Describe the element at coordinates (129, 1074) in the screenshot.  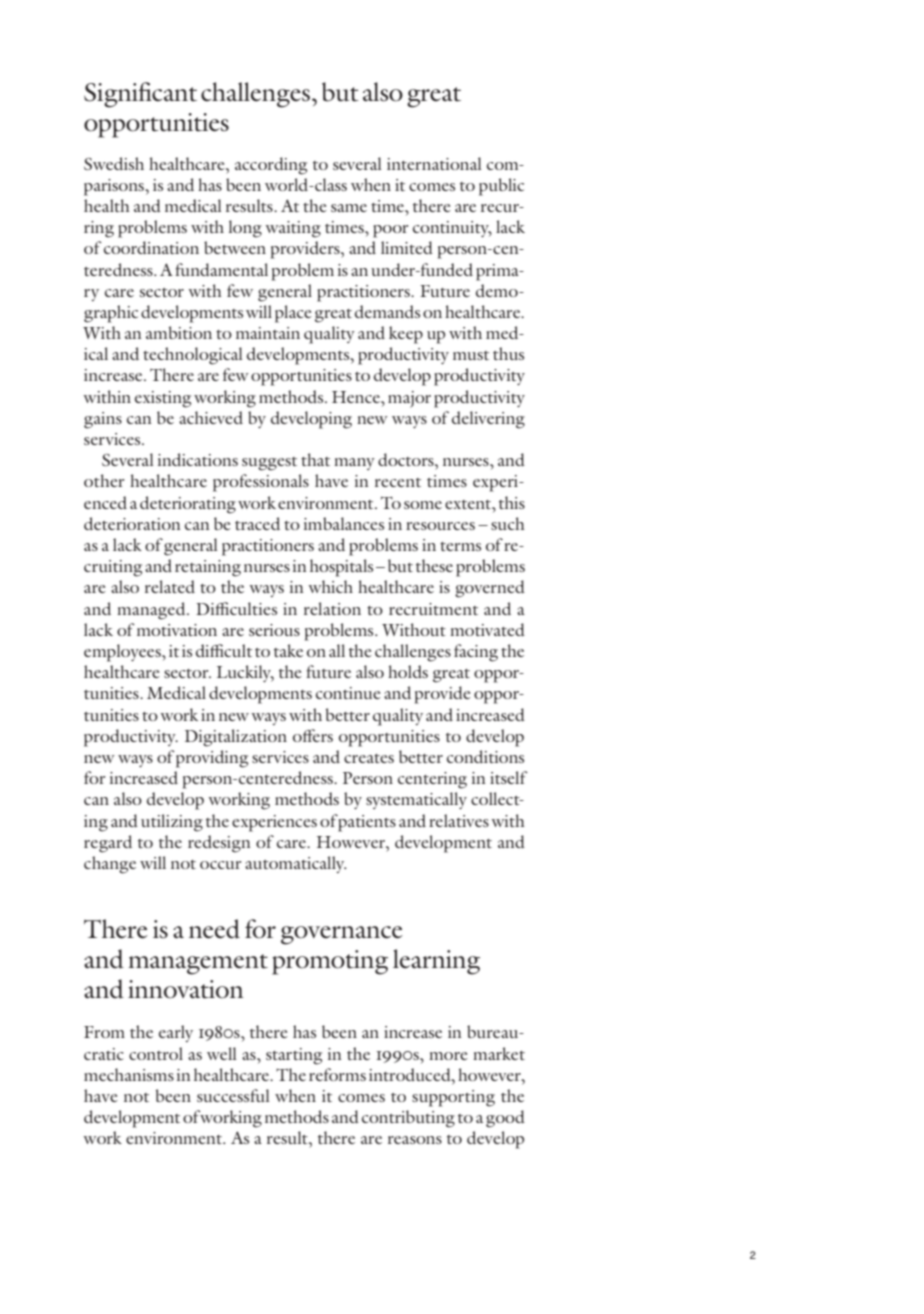
I see `mechanisms` at that location.
